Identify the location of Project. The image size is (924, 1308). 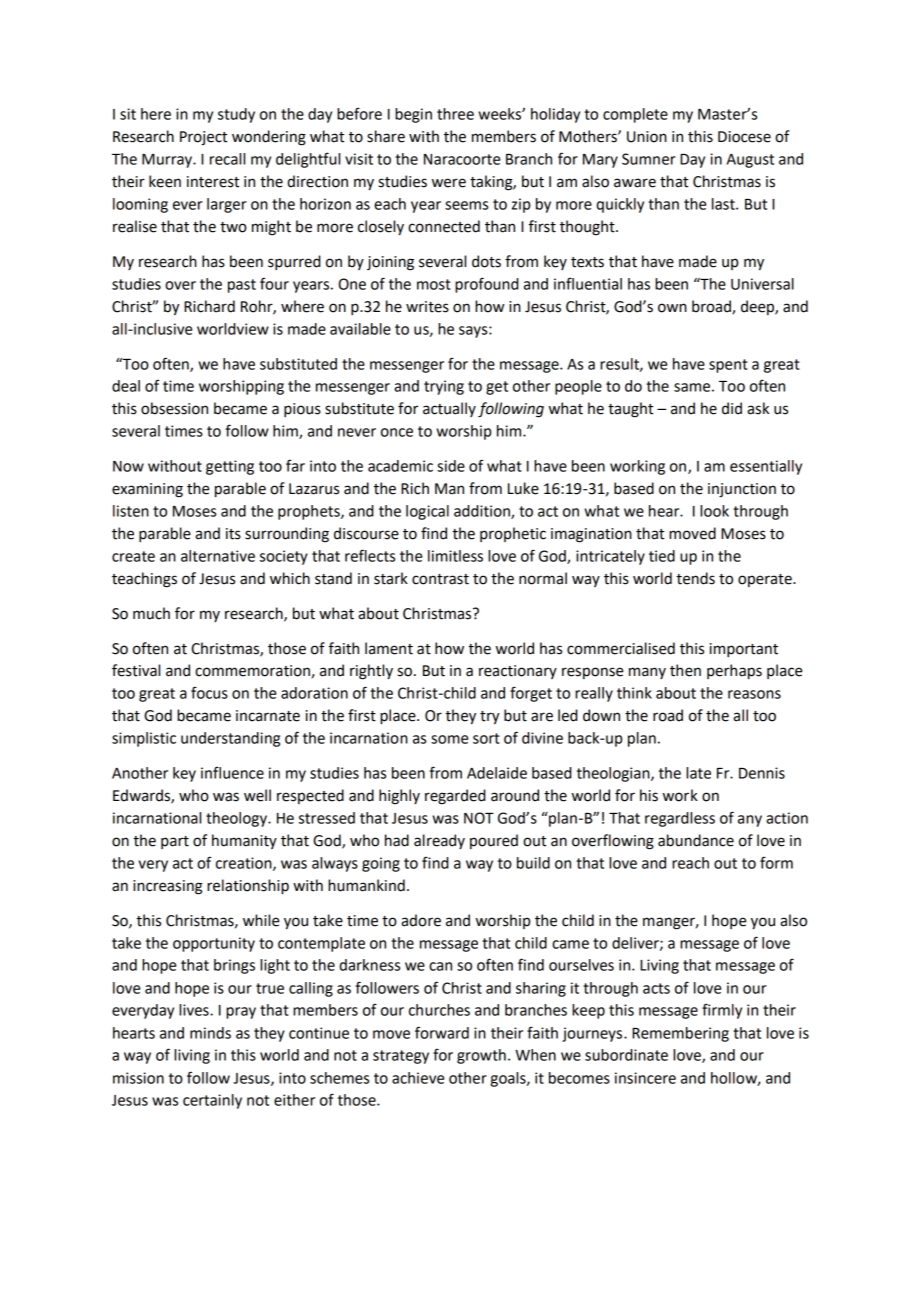
(203, 138).
